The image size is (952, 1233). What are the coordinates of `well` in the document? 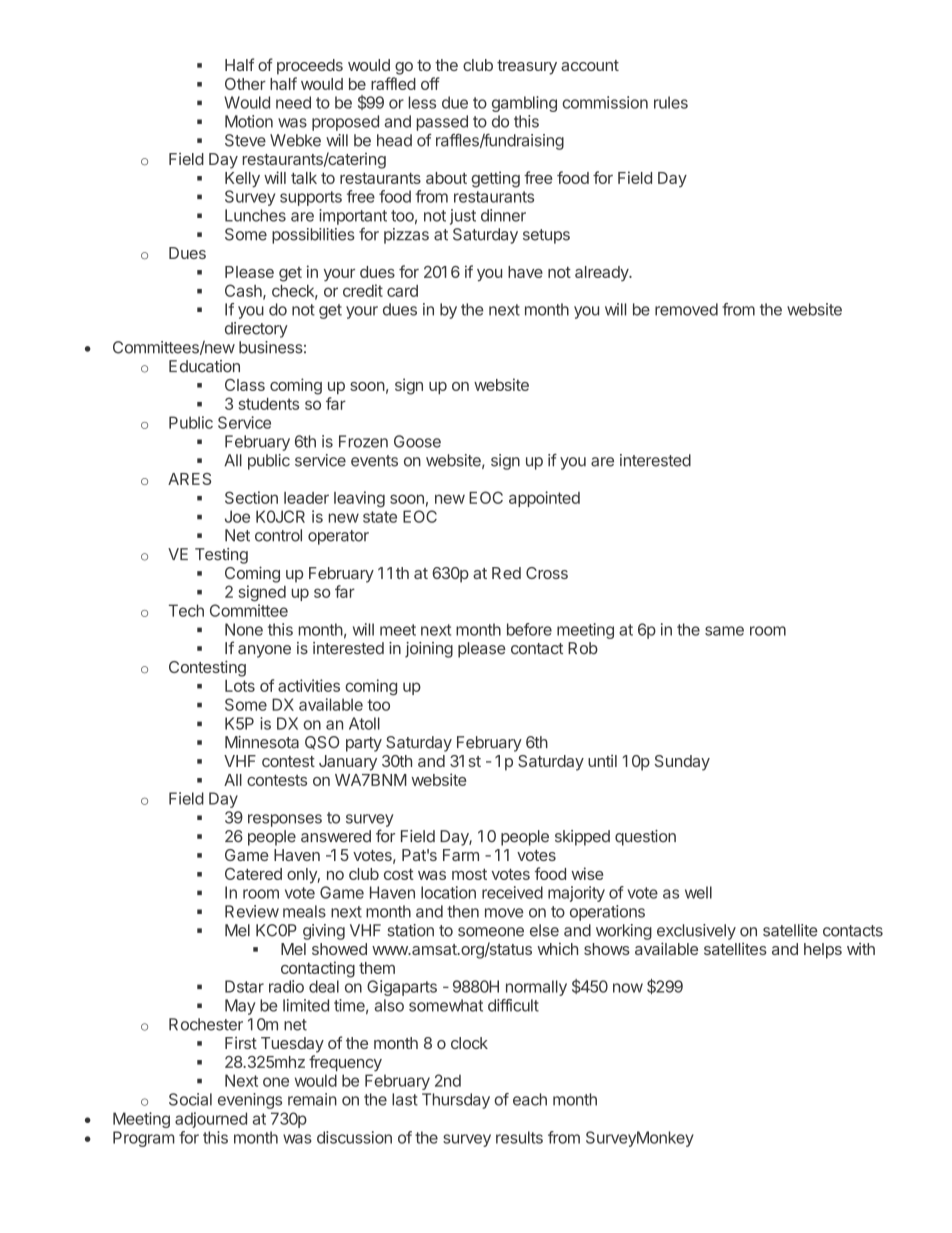 It's located at (698, 892).
